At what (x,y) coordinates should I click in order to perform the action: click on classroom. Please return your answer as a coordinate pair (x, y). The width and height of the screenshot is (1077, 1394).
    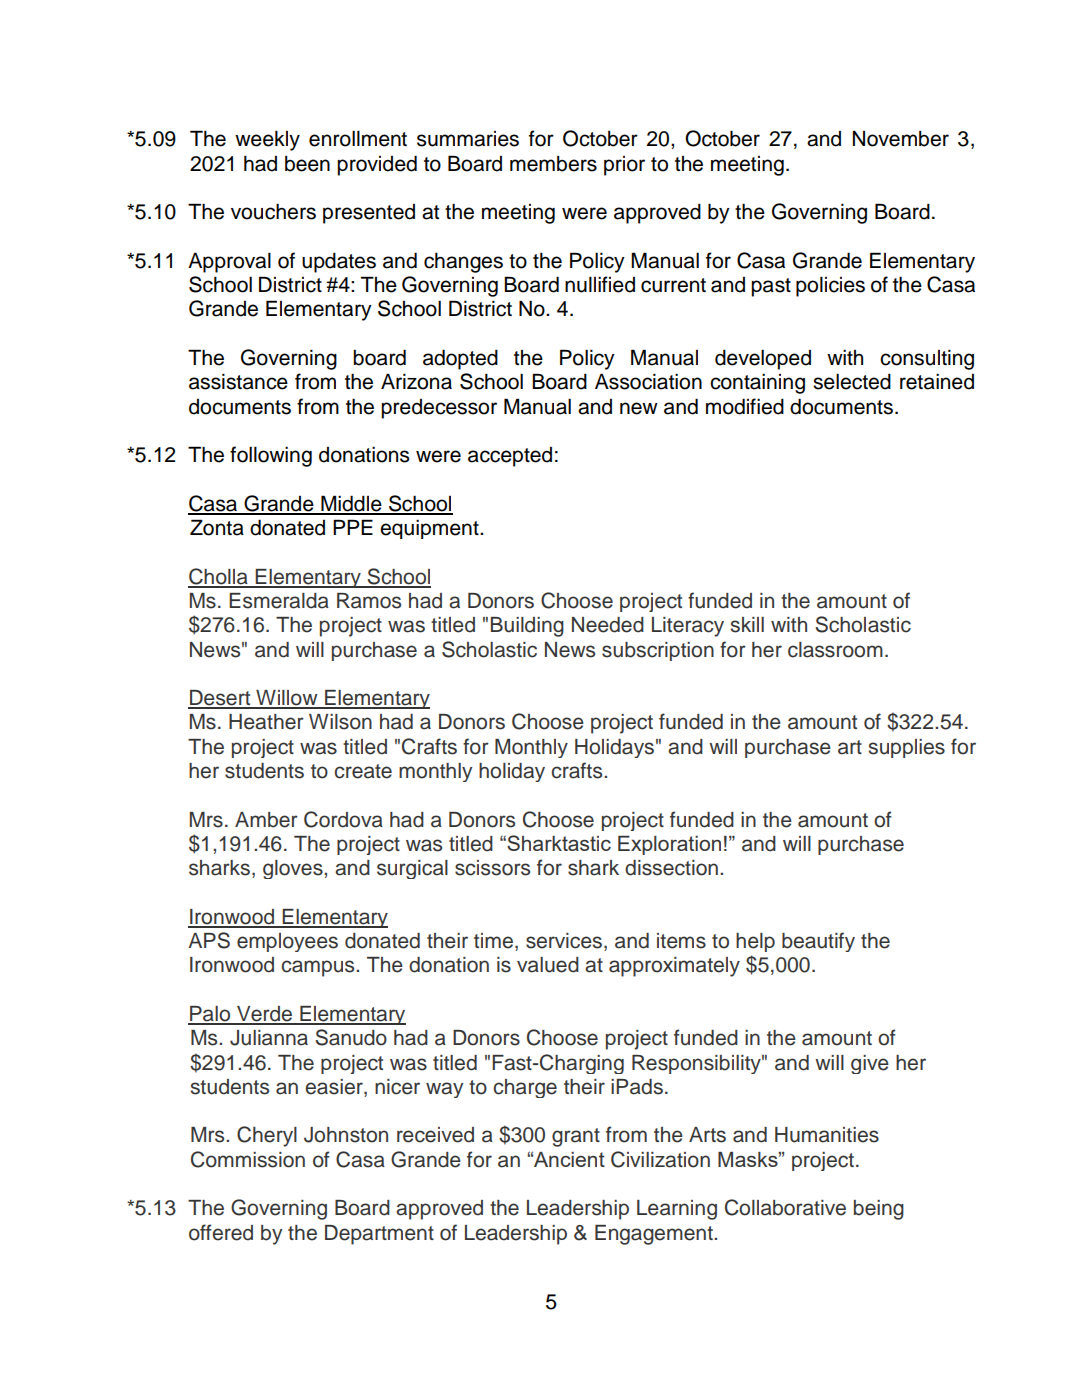
    Looking at the image, I should click on (835, 650).
